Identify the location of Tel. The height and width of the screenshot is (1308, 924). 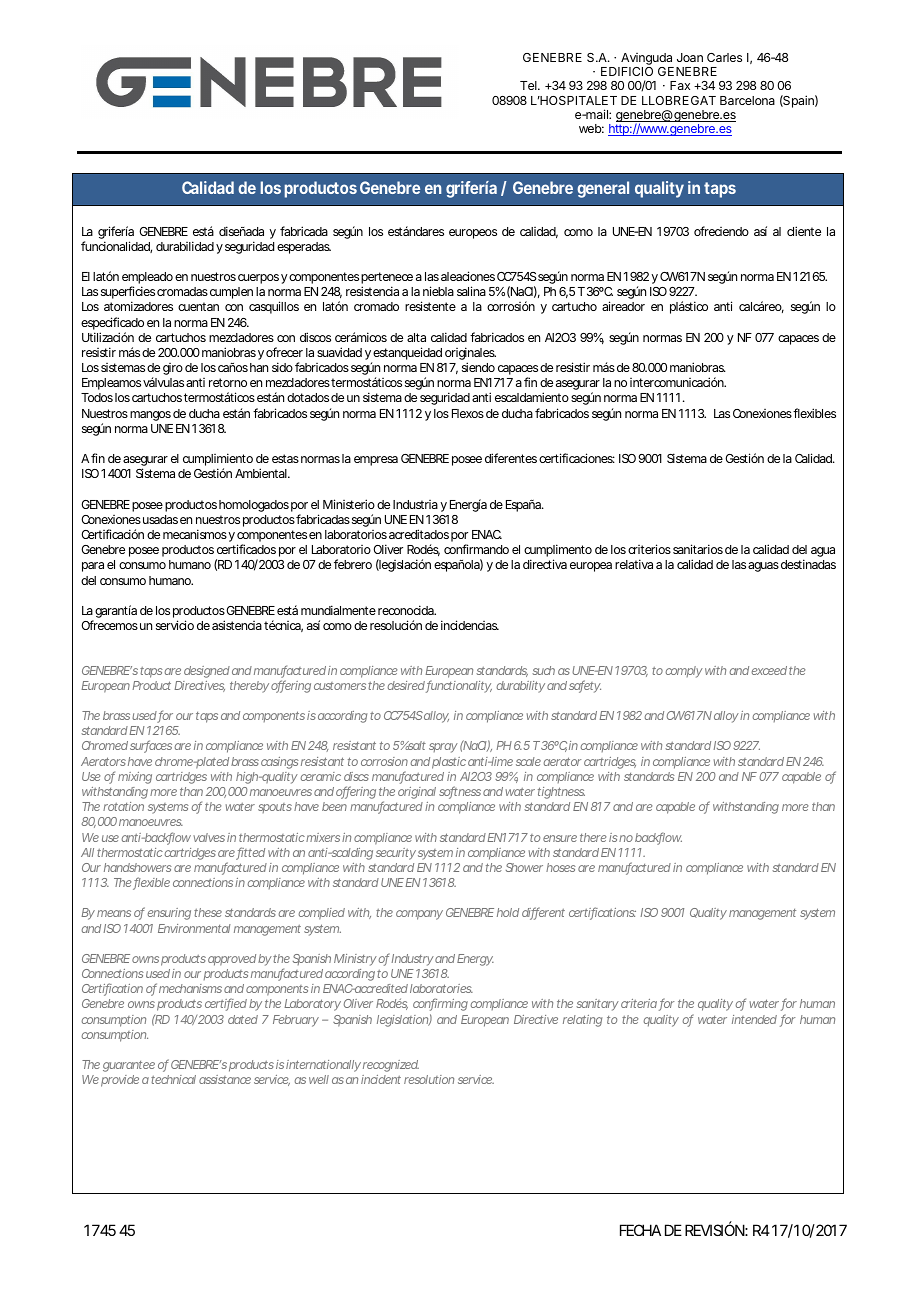
(529, 85).
